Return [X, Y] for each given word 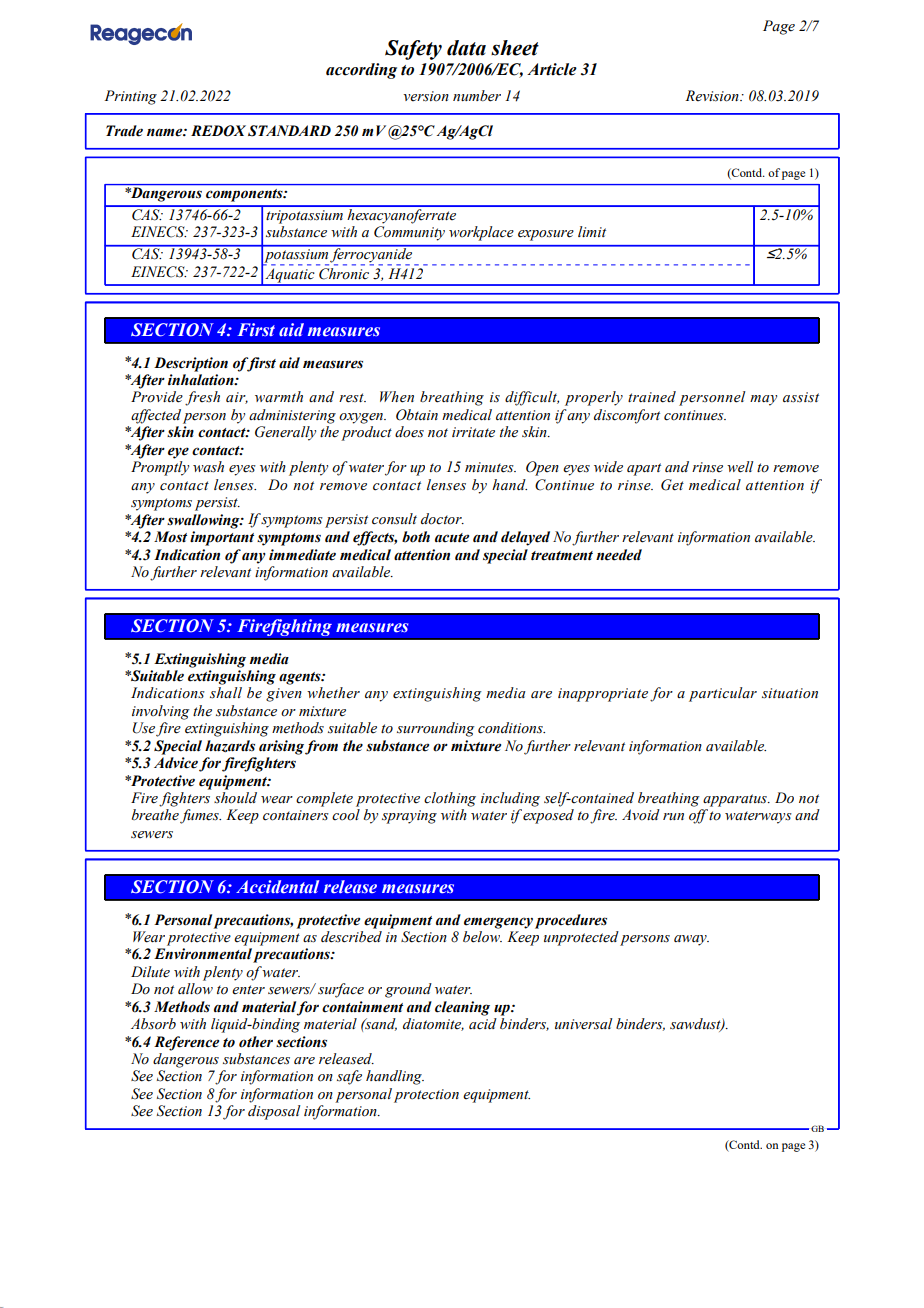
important [222, 538]
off [699, 816]
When [397, 397]
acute [452, 538]
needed [619, 555]
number [477, 96]
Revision [713, 96]
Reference [186, 1043]
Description [191, 364]
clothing [450, 799]
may [763, 400]
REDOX [218, 131]
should [235, 798]
